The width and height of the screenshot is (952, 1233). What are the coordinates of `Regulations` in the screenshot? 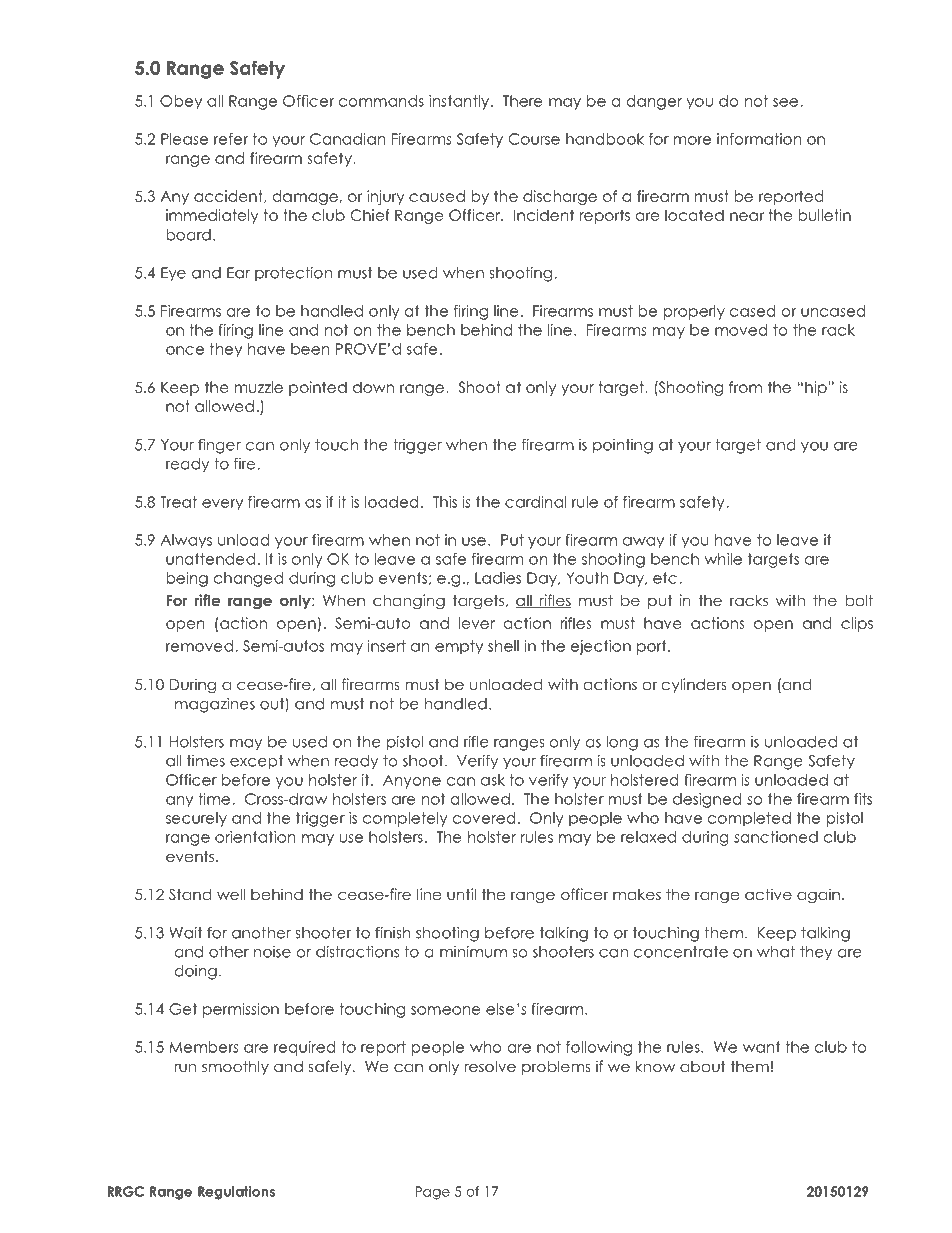 It's located at (236, 1193).
